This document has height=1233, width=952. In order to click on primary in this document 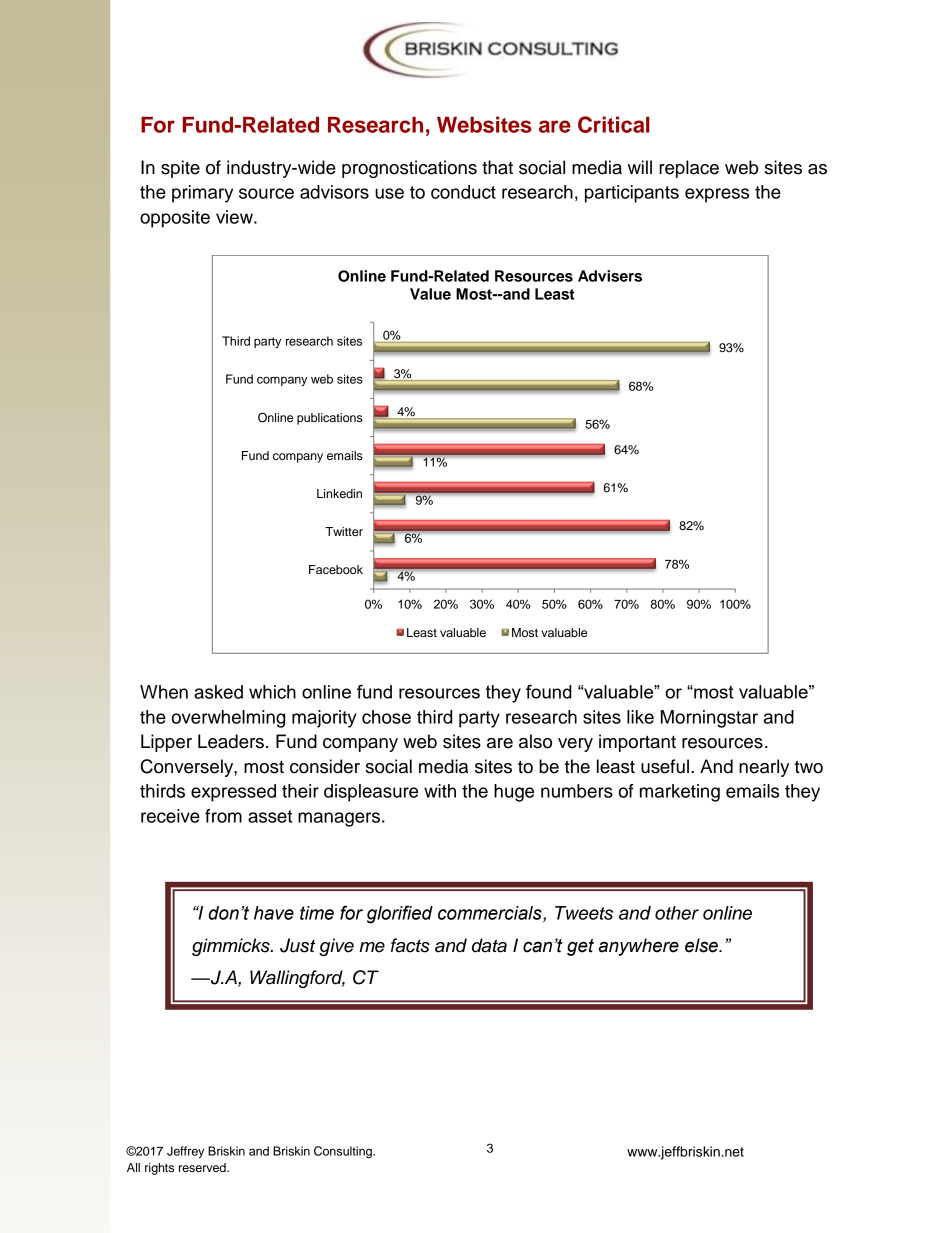, I will do `click(202, 194)`.
